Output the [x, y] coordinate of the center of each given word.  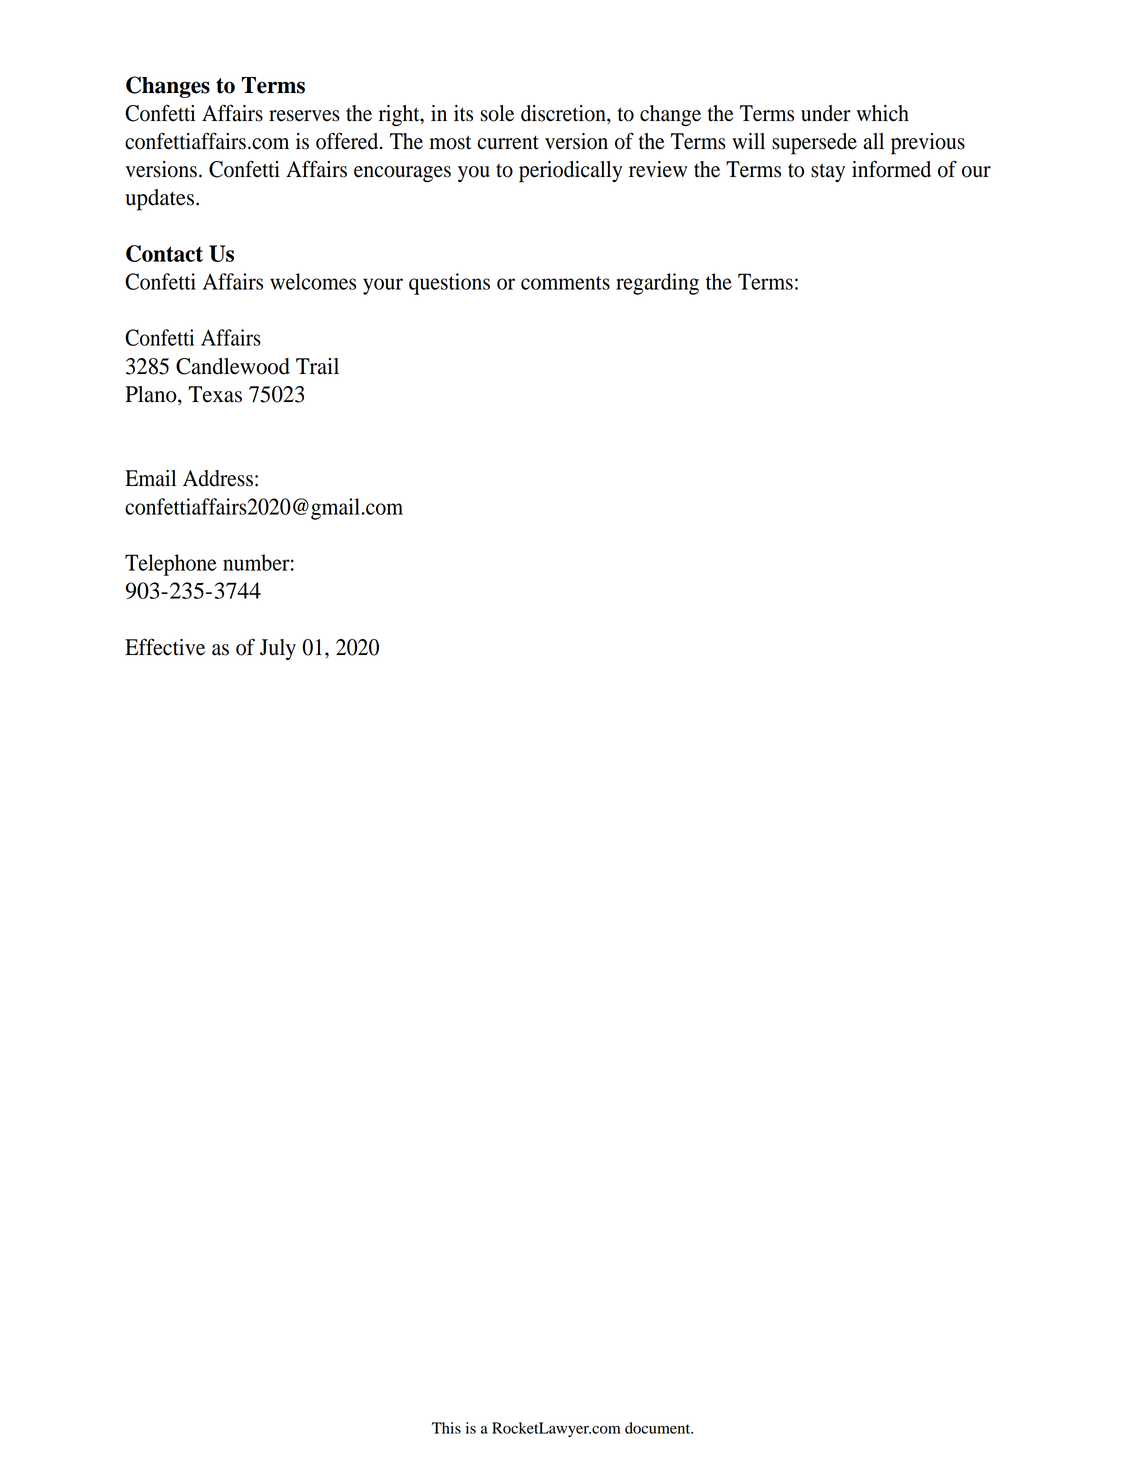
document [659, 1428]
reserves [304, 116]
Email [150, 478]
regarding [657, 284]
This [446, 1428]
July [278, 649]
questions [449, 284]
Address [218, 478]
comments [565, 283]
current [508, 142]
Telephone [171, 565]
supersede [814, 144]
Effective [165, 647]
